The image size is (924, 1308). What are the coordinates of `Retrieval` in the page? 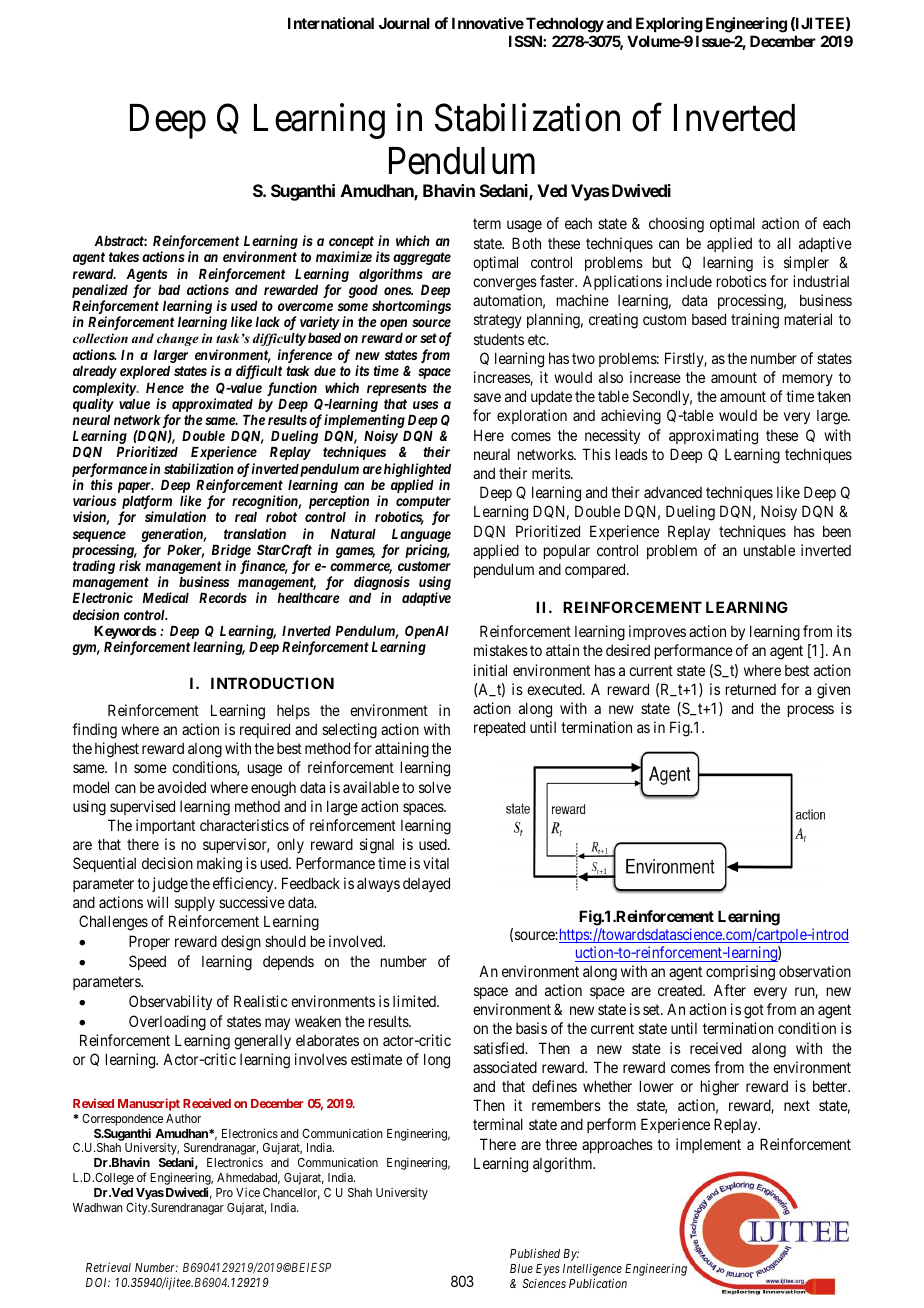 It's located at (108, 1267).
